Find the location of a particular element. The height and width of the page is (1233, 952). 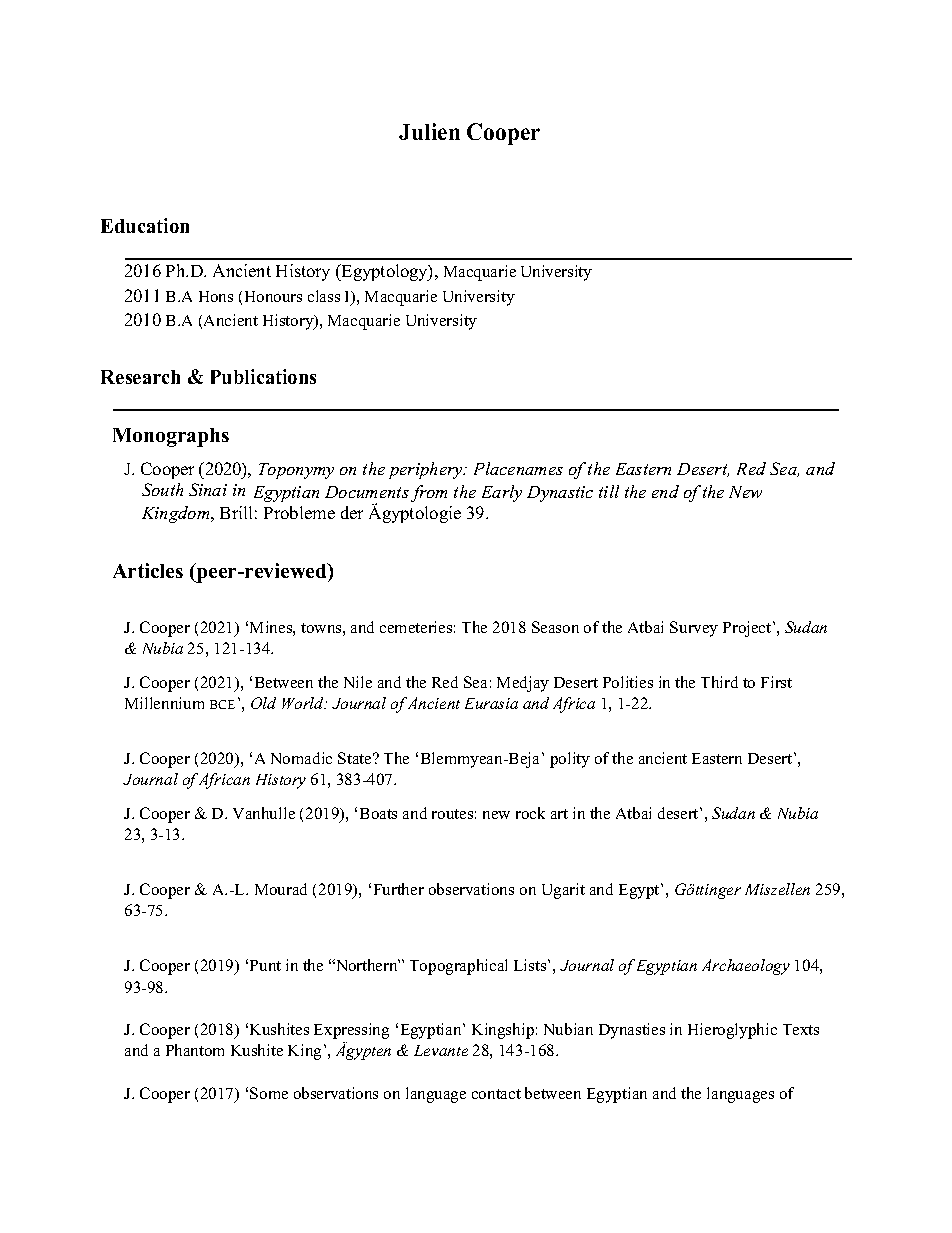

contact is located at coordinates (496, 1094).
